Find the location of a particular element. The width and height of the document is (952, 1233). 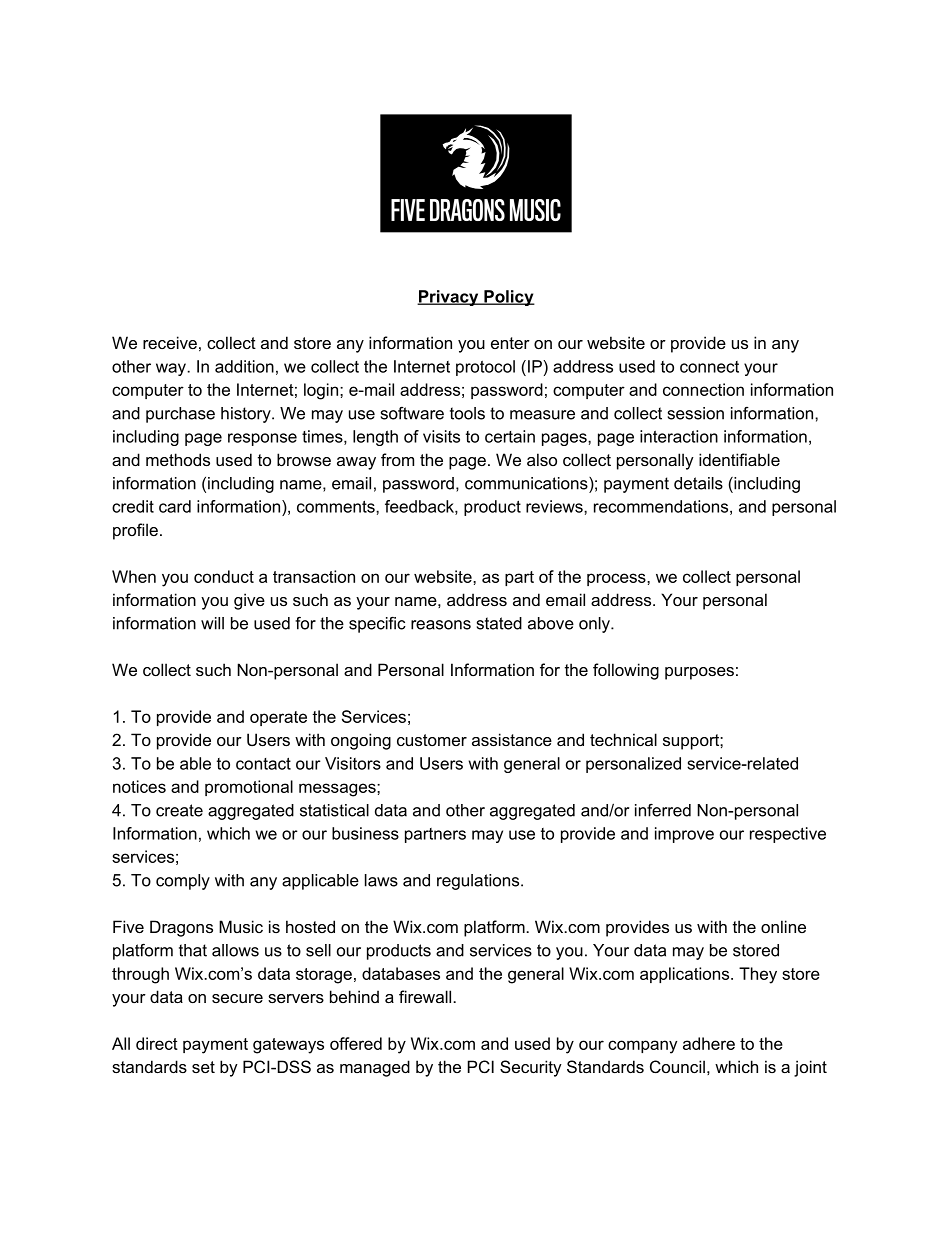

session is located at coordinates (696, 413).
